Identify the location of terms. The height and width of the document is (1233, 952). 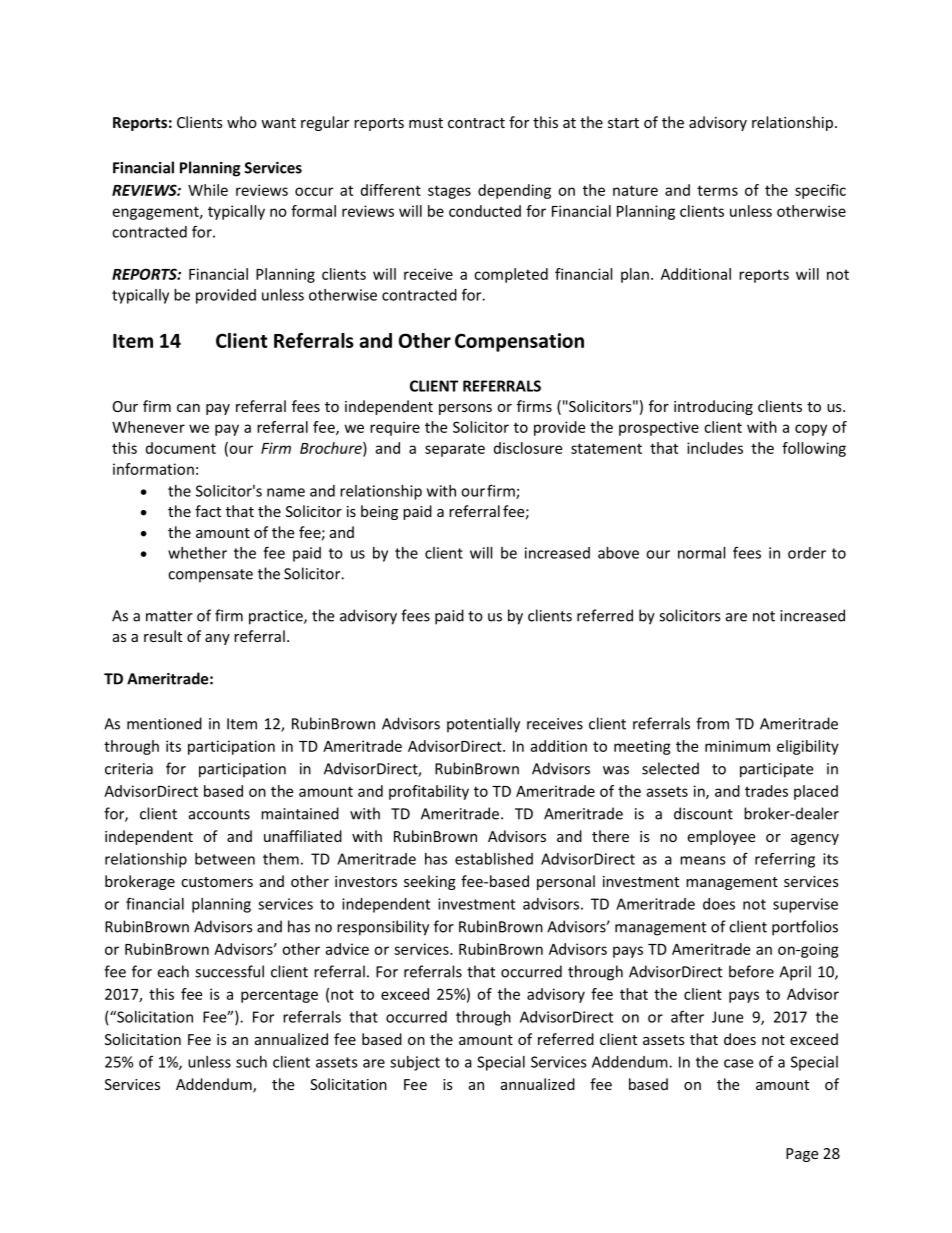
(717, 190).
